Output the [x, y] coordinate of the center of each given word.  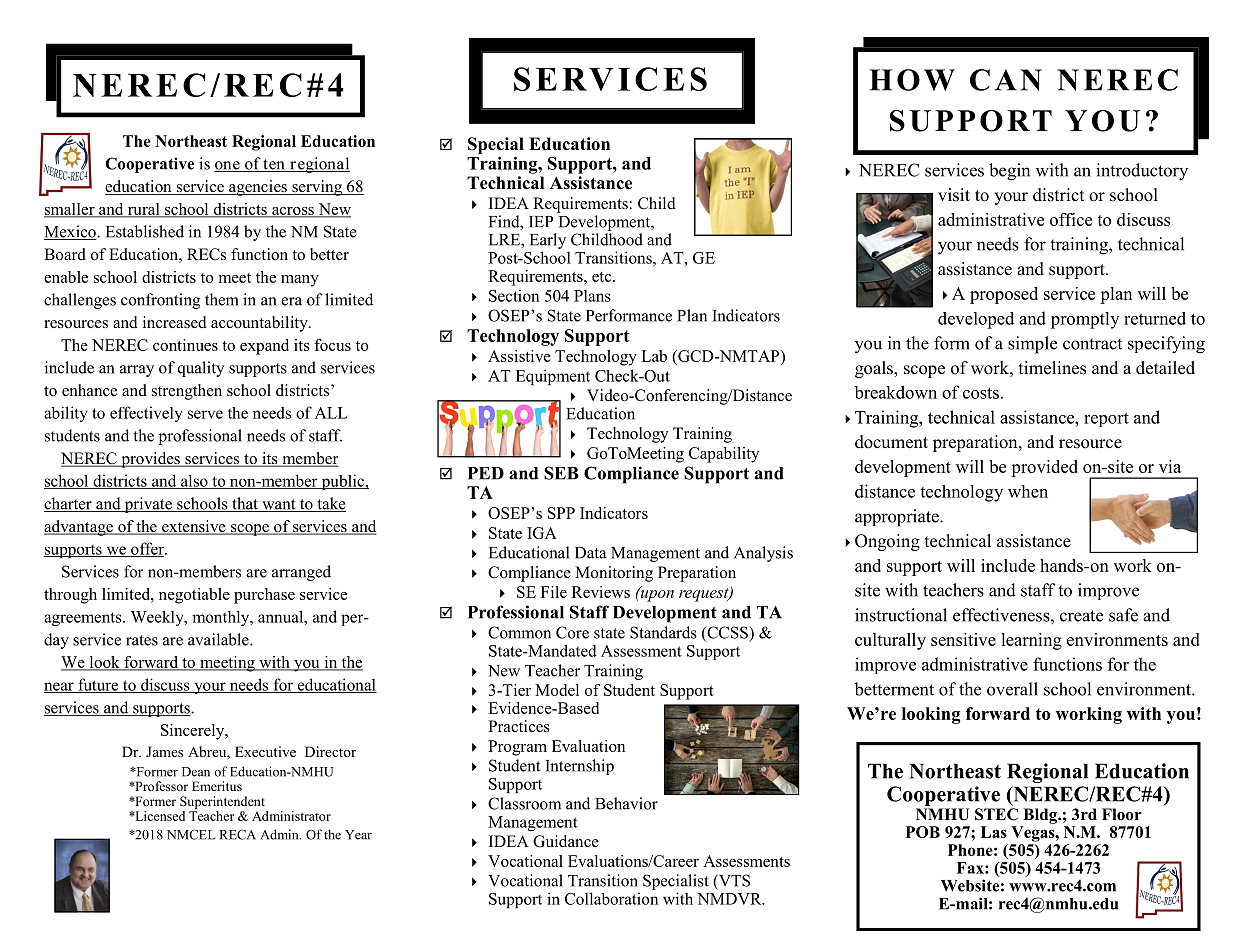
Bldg [1041, 816]
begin [1009, 172]
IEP [541, 222]
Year [358, 835]
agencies [258, 188]
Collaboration [611, 898]
